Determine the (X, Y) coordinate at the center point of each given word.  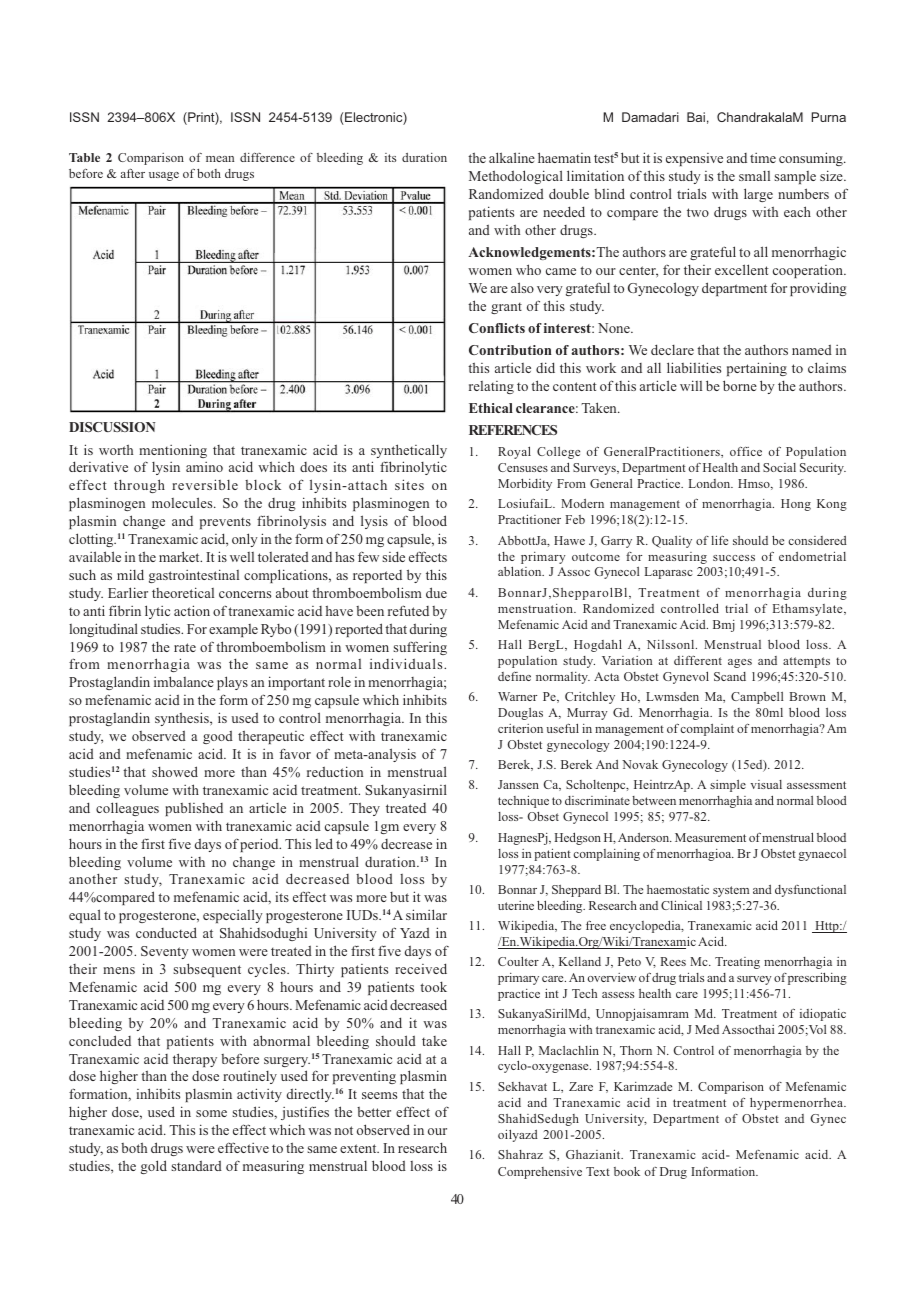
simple (728, 786)
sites (409, 484)
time (763, 158)
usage (164, 176)
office (746, 451)
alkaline (512, 157)
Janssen (518, 784)
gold (154, 1167)
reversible (205, 484)
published (194, 809)
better (374, 1112)
